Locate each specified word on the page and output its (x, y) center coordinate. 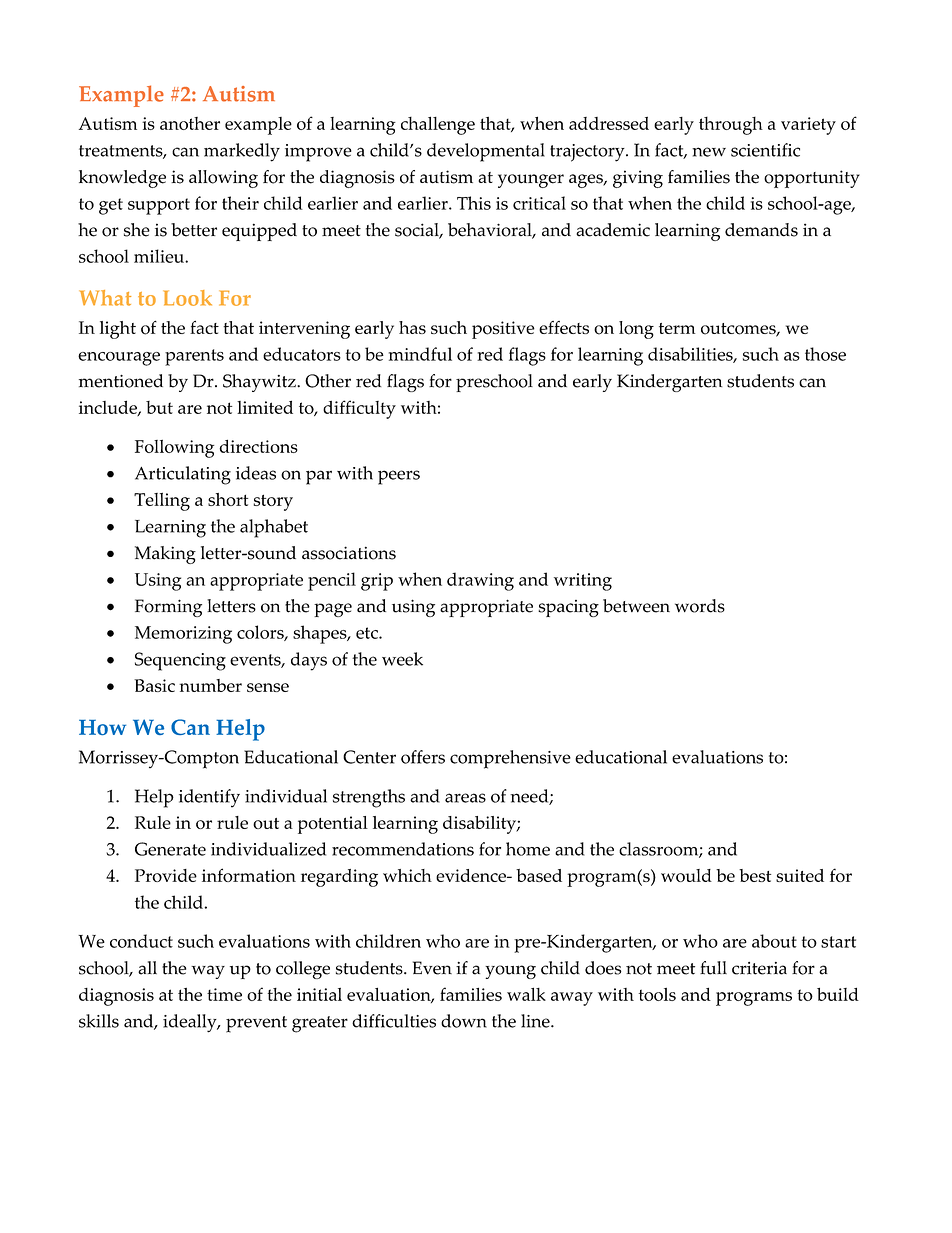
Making (165, 555)
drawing (480, 581)
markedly (242, 152)
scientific (765, 150)
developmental (486, 152)
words (700, 606)
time (224, 994)
